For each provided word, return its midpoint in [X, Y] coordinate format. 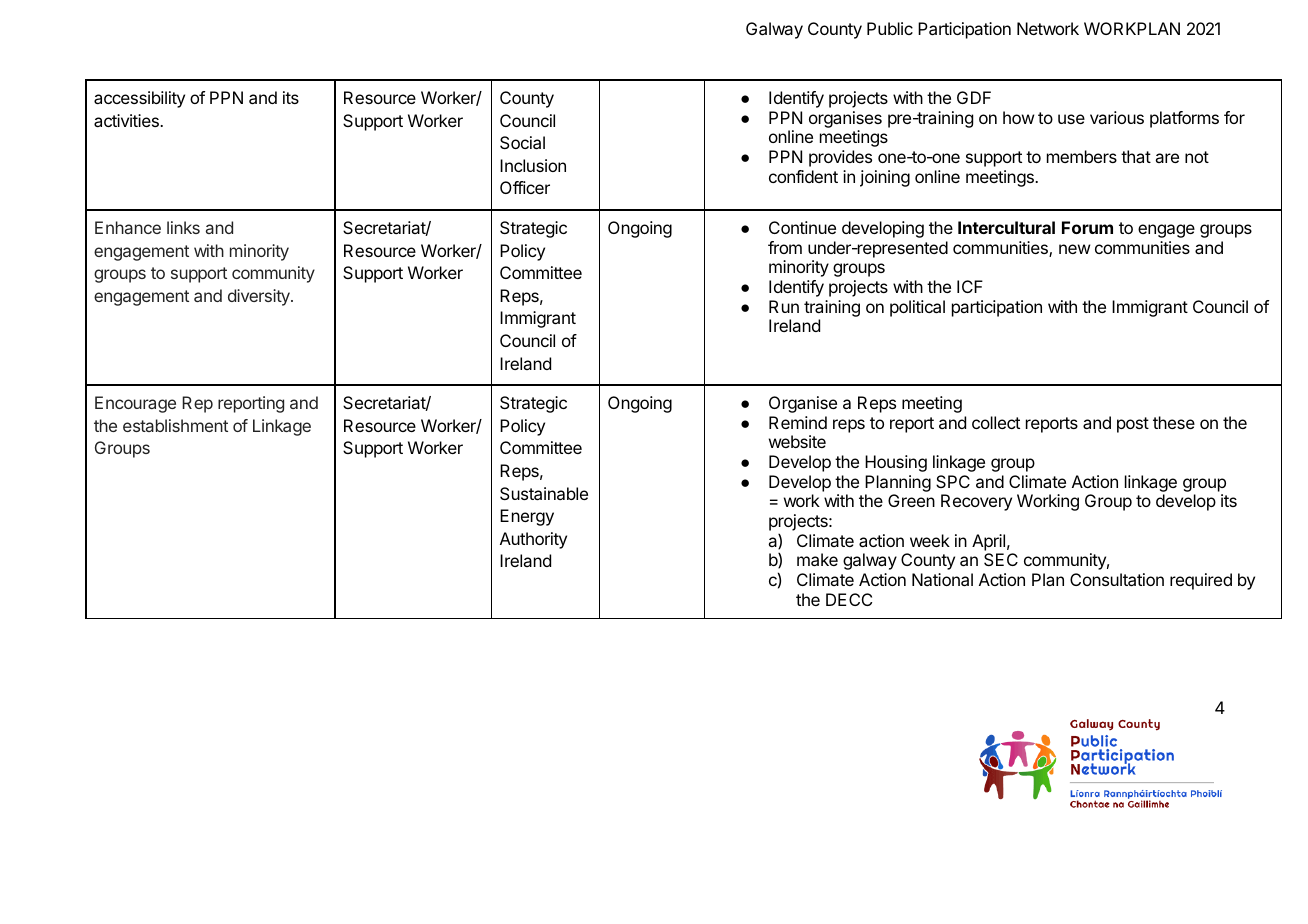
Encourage [135, 404]
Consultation [1117, 579]
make [817, 559]
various [1117, 117]
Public [890, 28]
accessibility [139, 99]
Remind [798, 422]
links [183, 227]
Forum [1087, 227]
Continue [802, 227]
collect [996, 422]
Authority [533, 540]
